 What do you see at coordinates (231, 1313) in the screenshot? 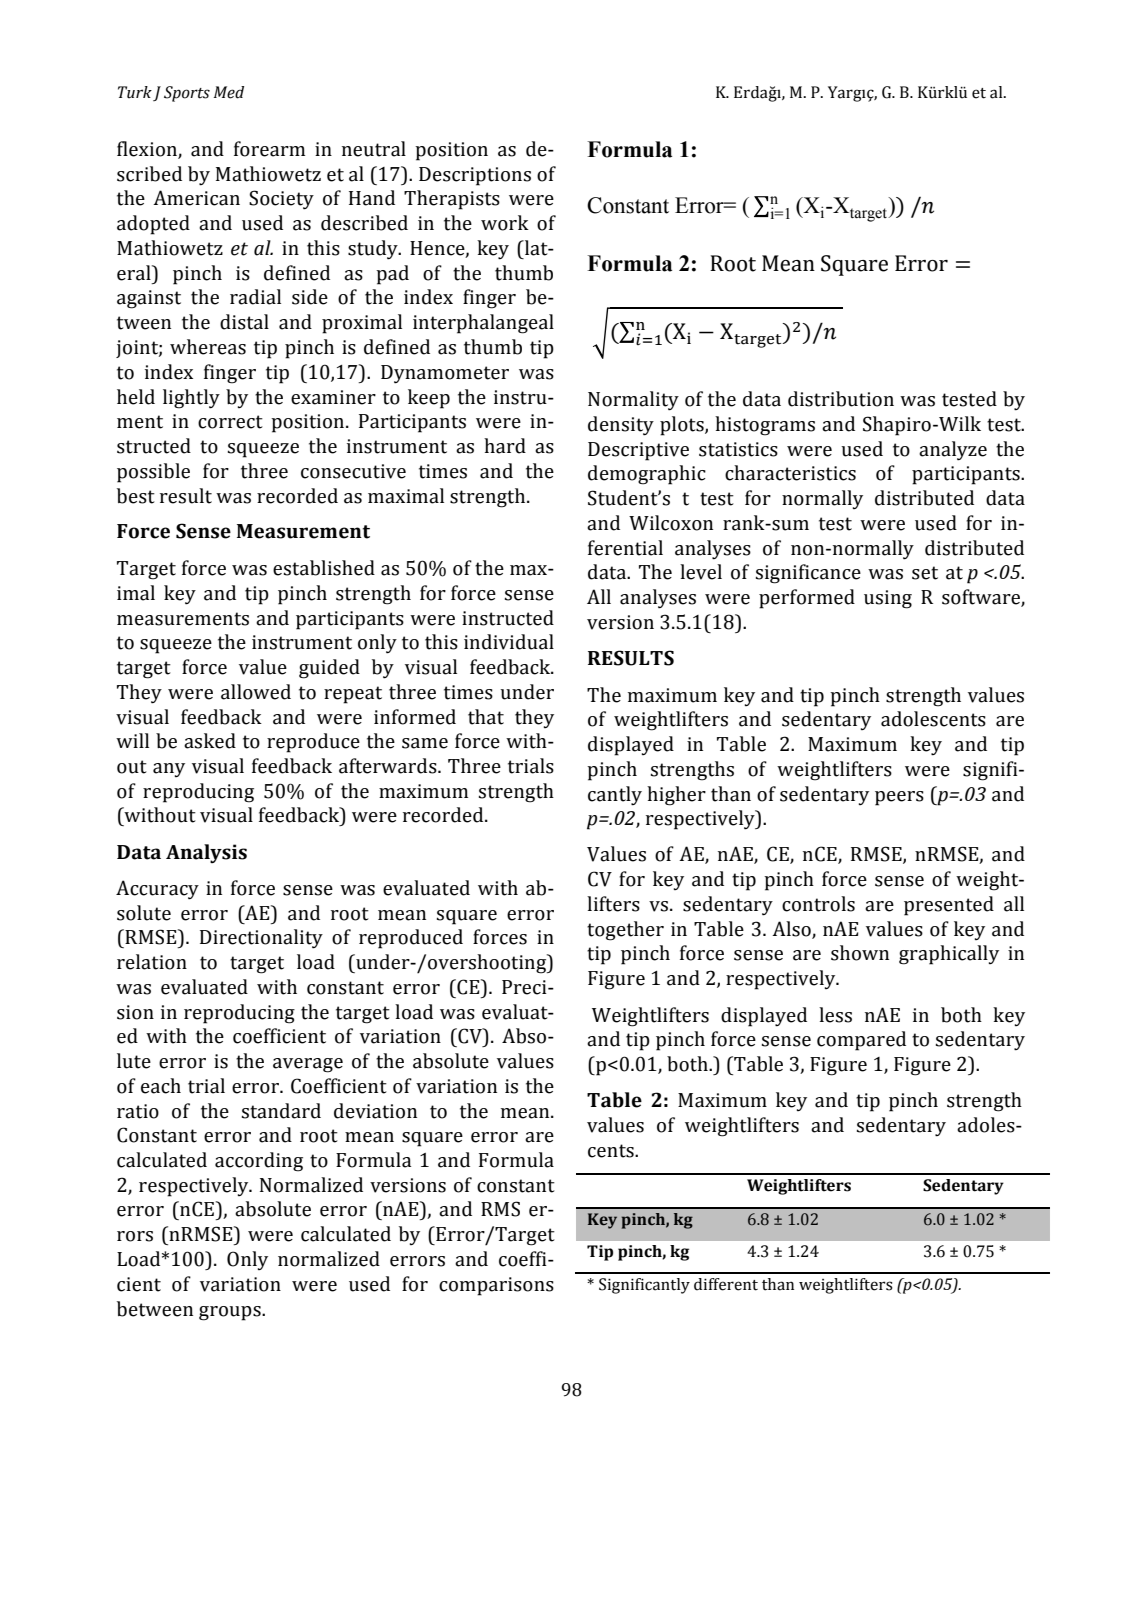
I see `groups` at bounding box center [231, 1313].
